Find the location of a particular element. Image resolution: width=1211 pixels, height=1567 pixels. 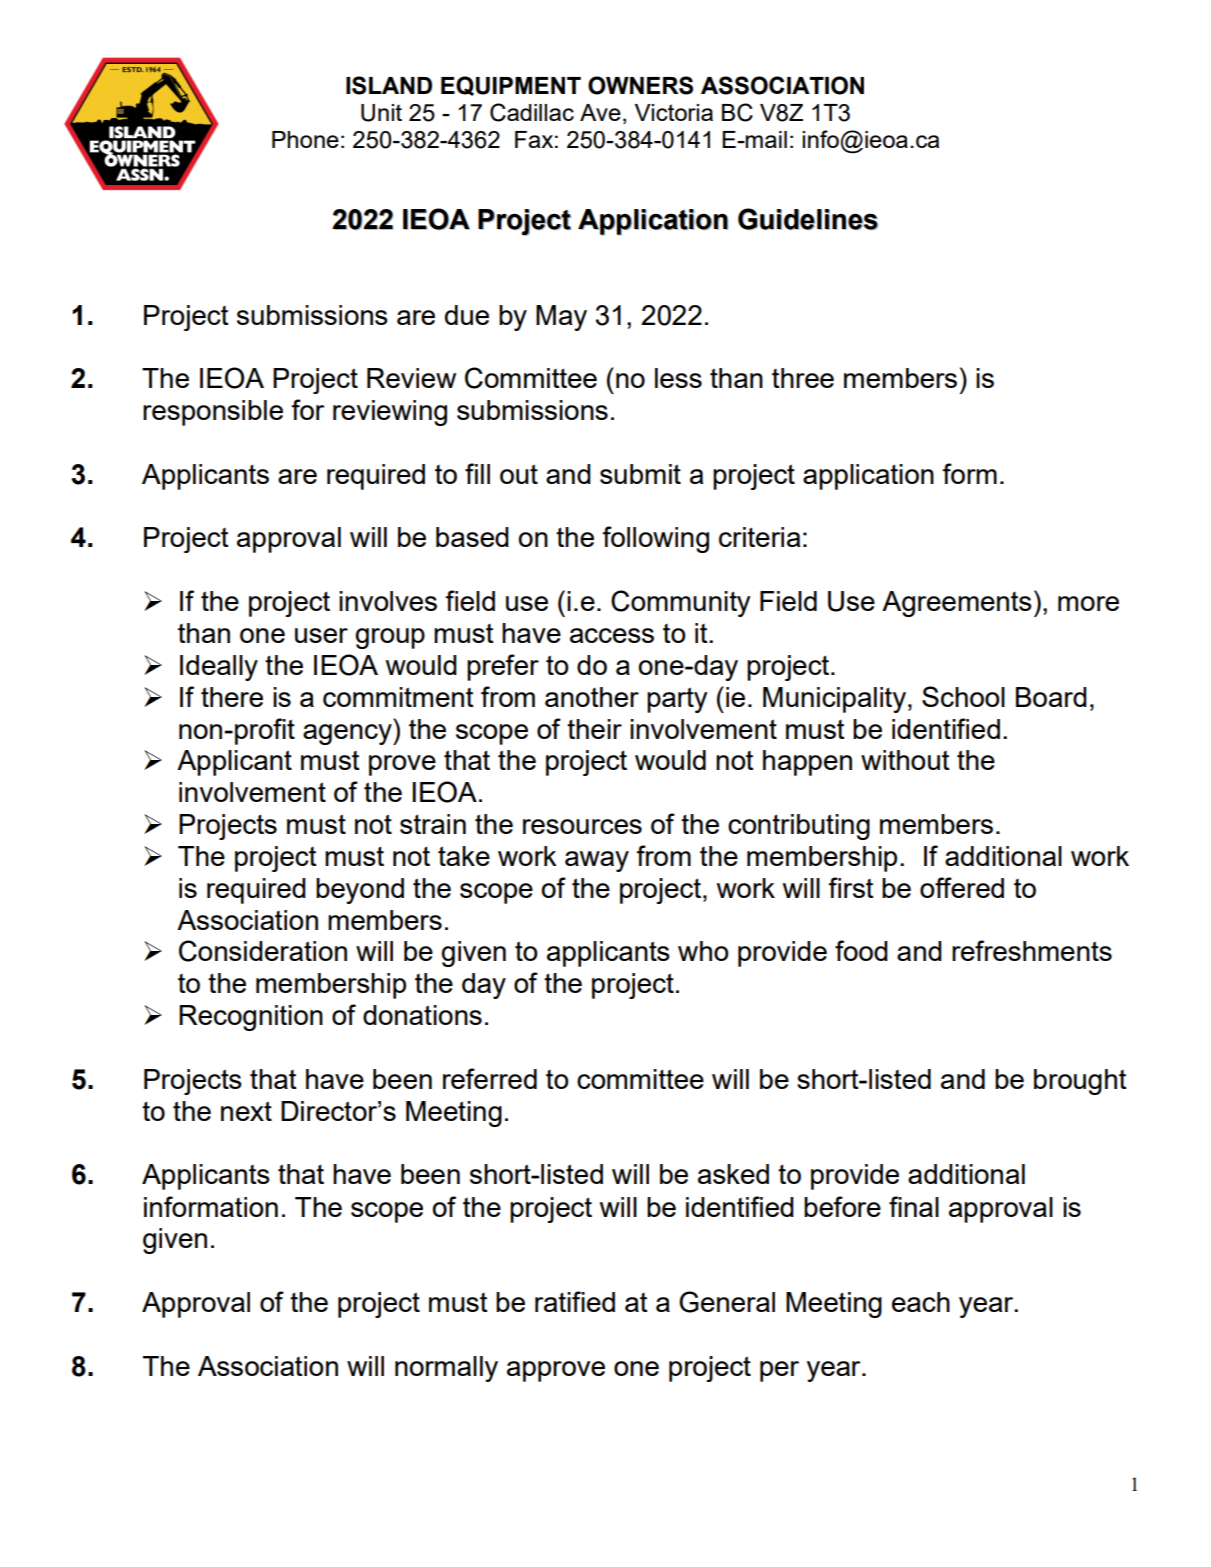

Phone is located at coordinates (305, 139).
